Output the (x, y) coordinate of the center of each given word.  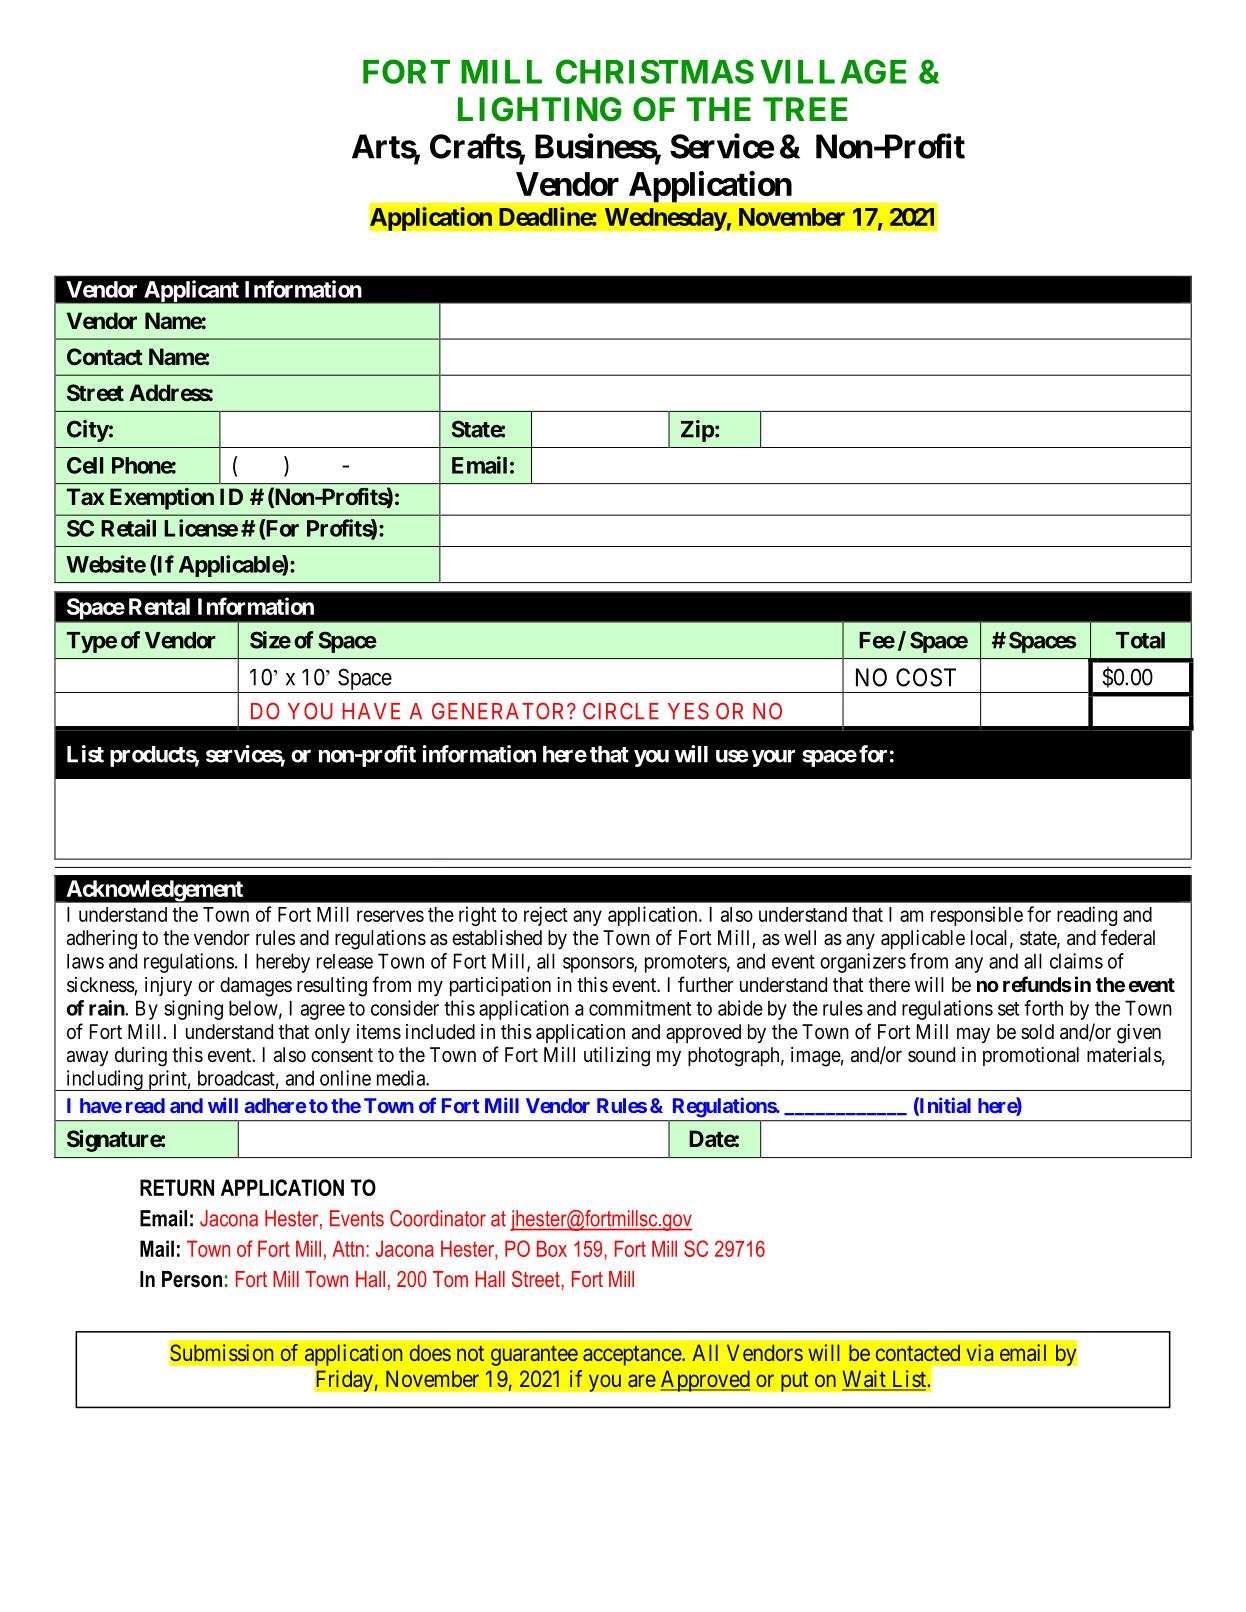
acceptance (633, 1356)
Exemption (162, 499)
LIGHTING (540, 109)
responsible (977, 916)
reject (546, 916)
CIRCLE (621, 711)
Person (192, 1279)
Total (1140, 640)
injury (168, 986)
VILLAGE (833, 71)
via (980, 1352)
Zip (697, 431)
